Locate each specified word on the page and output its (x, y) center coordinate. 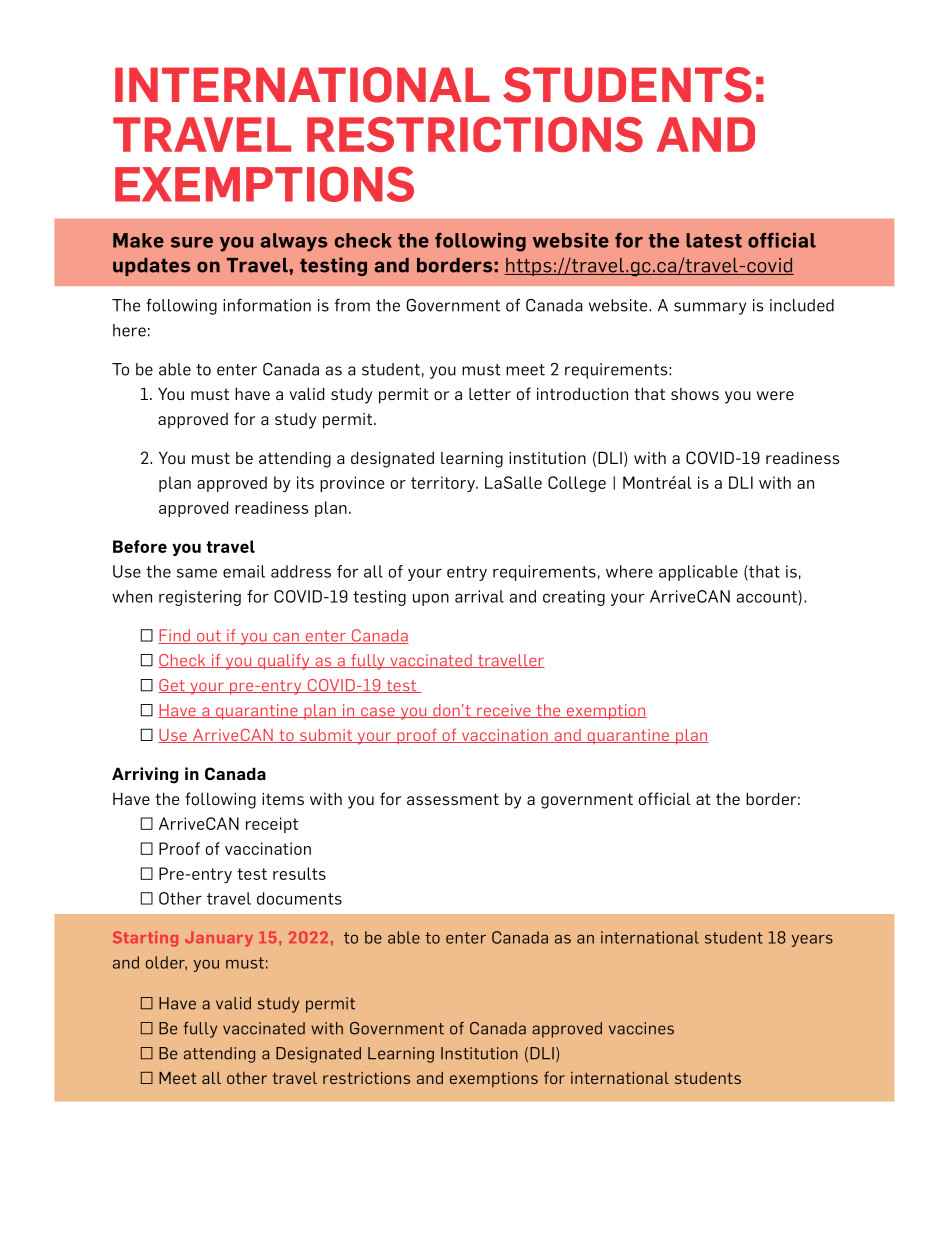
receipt (272, 825)
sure (192, 242)
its (305, 482)
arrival (479, 596)
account (768, 596)
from (352, 305)
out (209, 637)
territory (444, 484)
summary (710, 308)
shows (695, 394)
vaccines (641, 1028)
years (812, 941)
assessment (453, 799)
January (219, 939)
